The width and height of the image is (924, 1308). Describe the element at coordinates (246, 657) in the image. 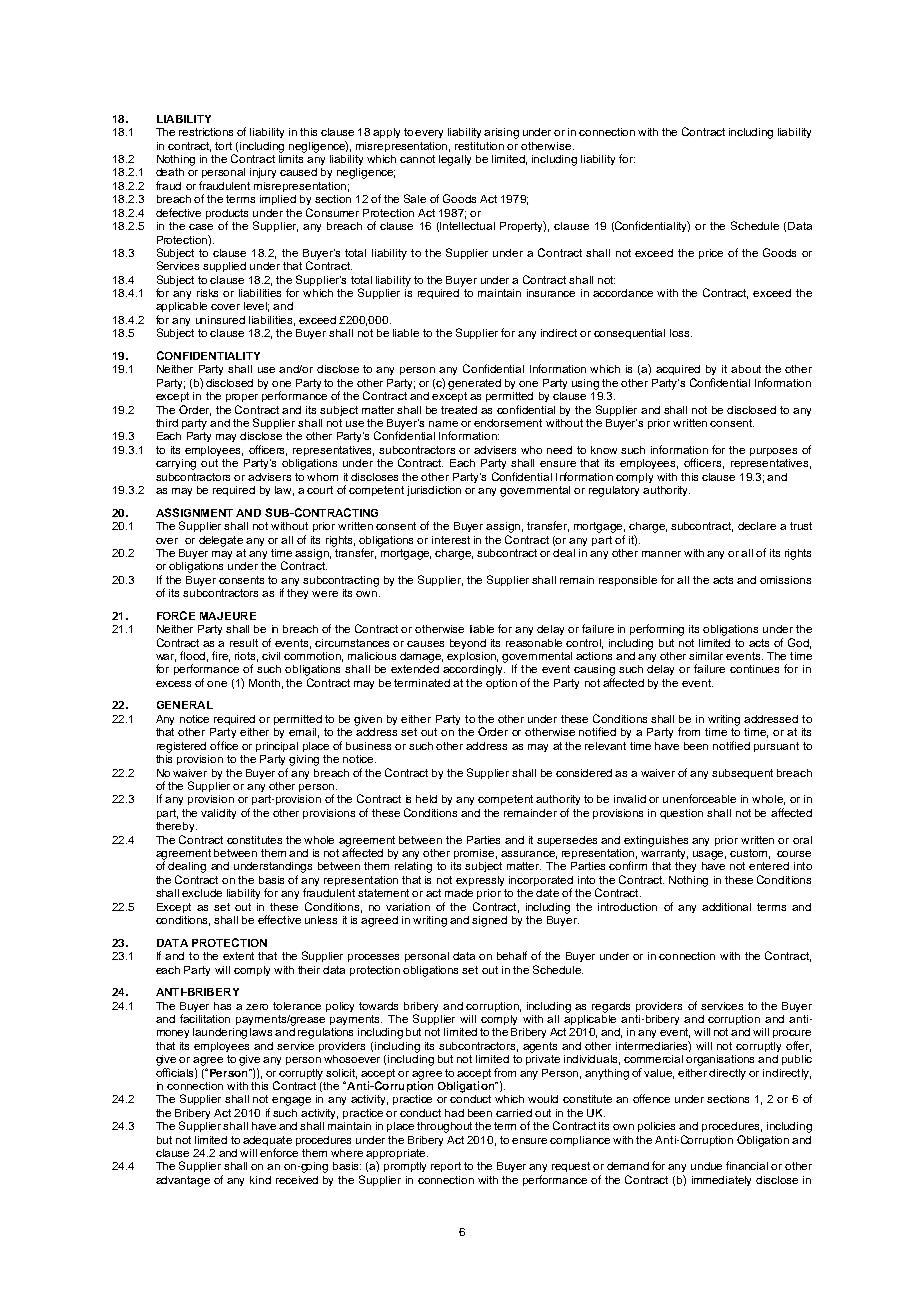

I see `riots` at that location.
